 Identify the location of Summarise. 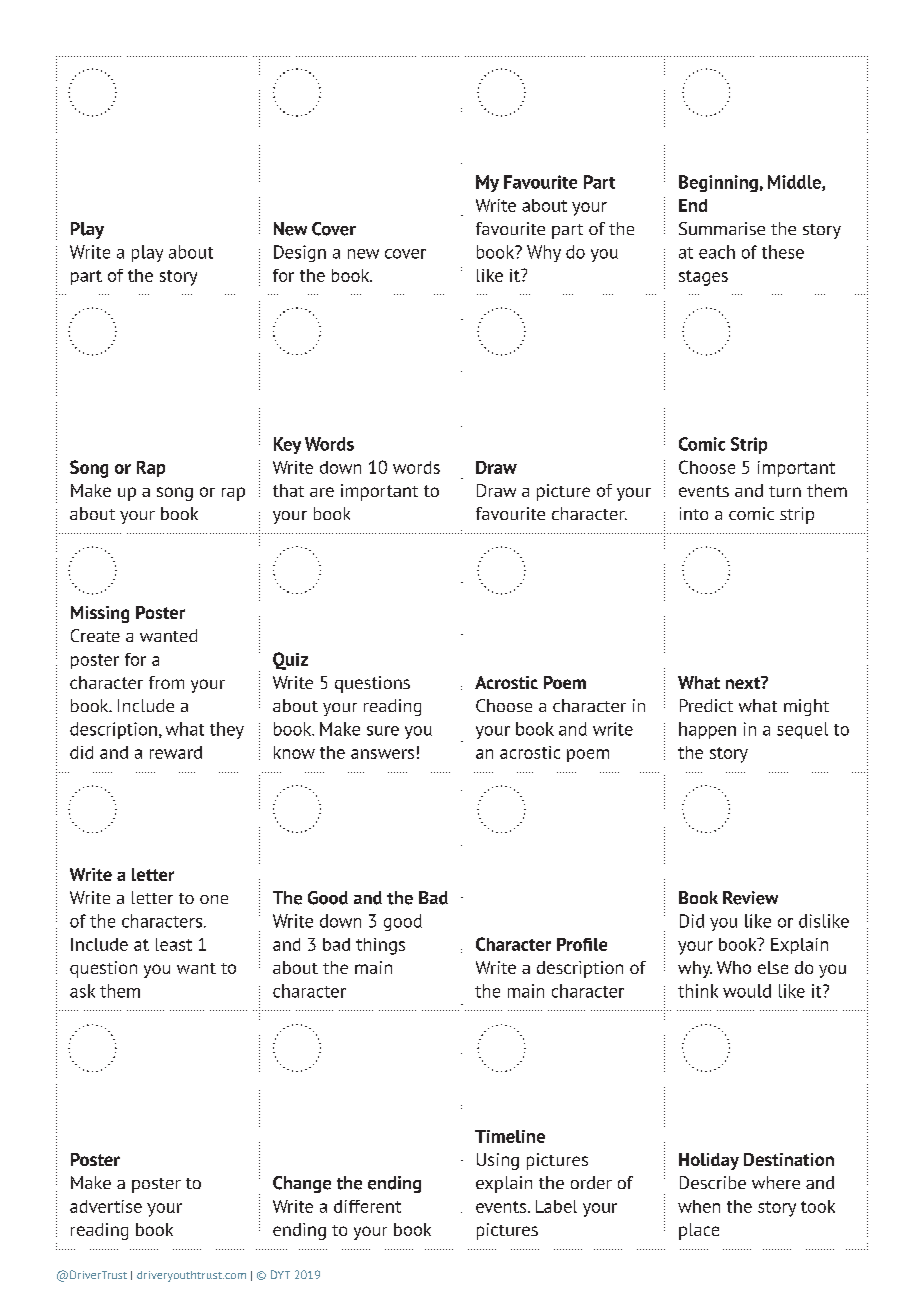
(722, 228).
